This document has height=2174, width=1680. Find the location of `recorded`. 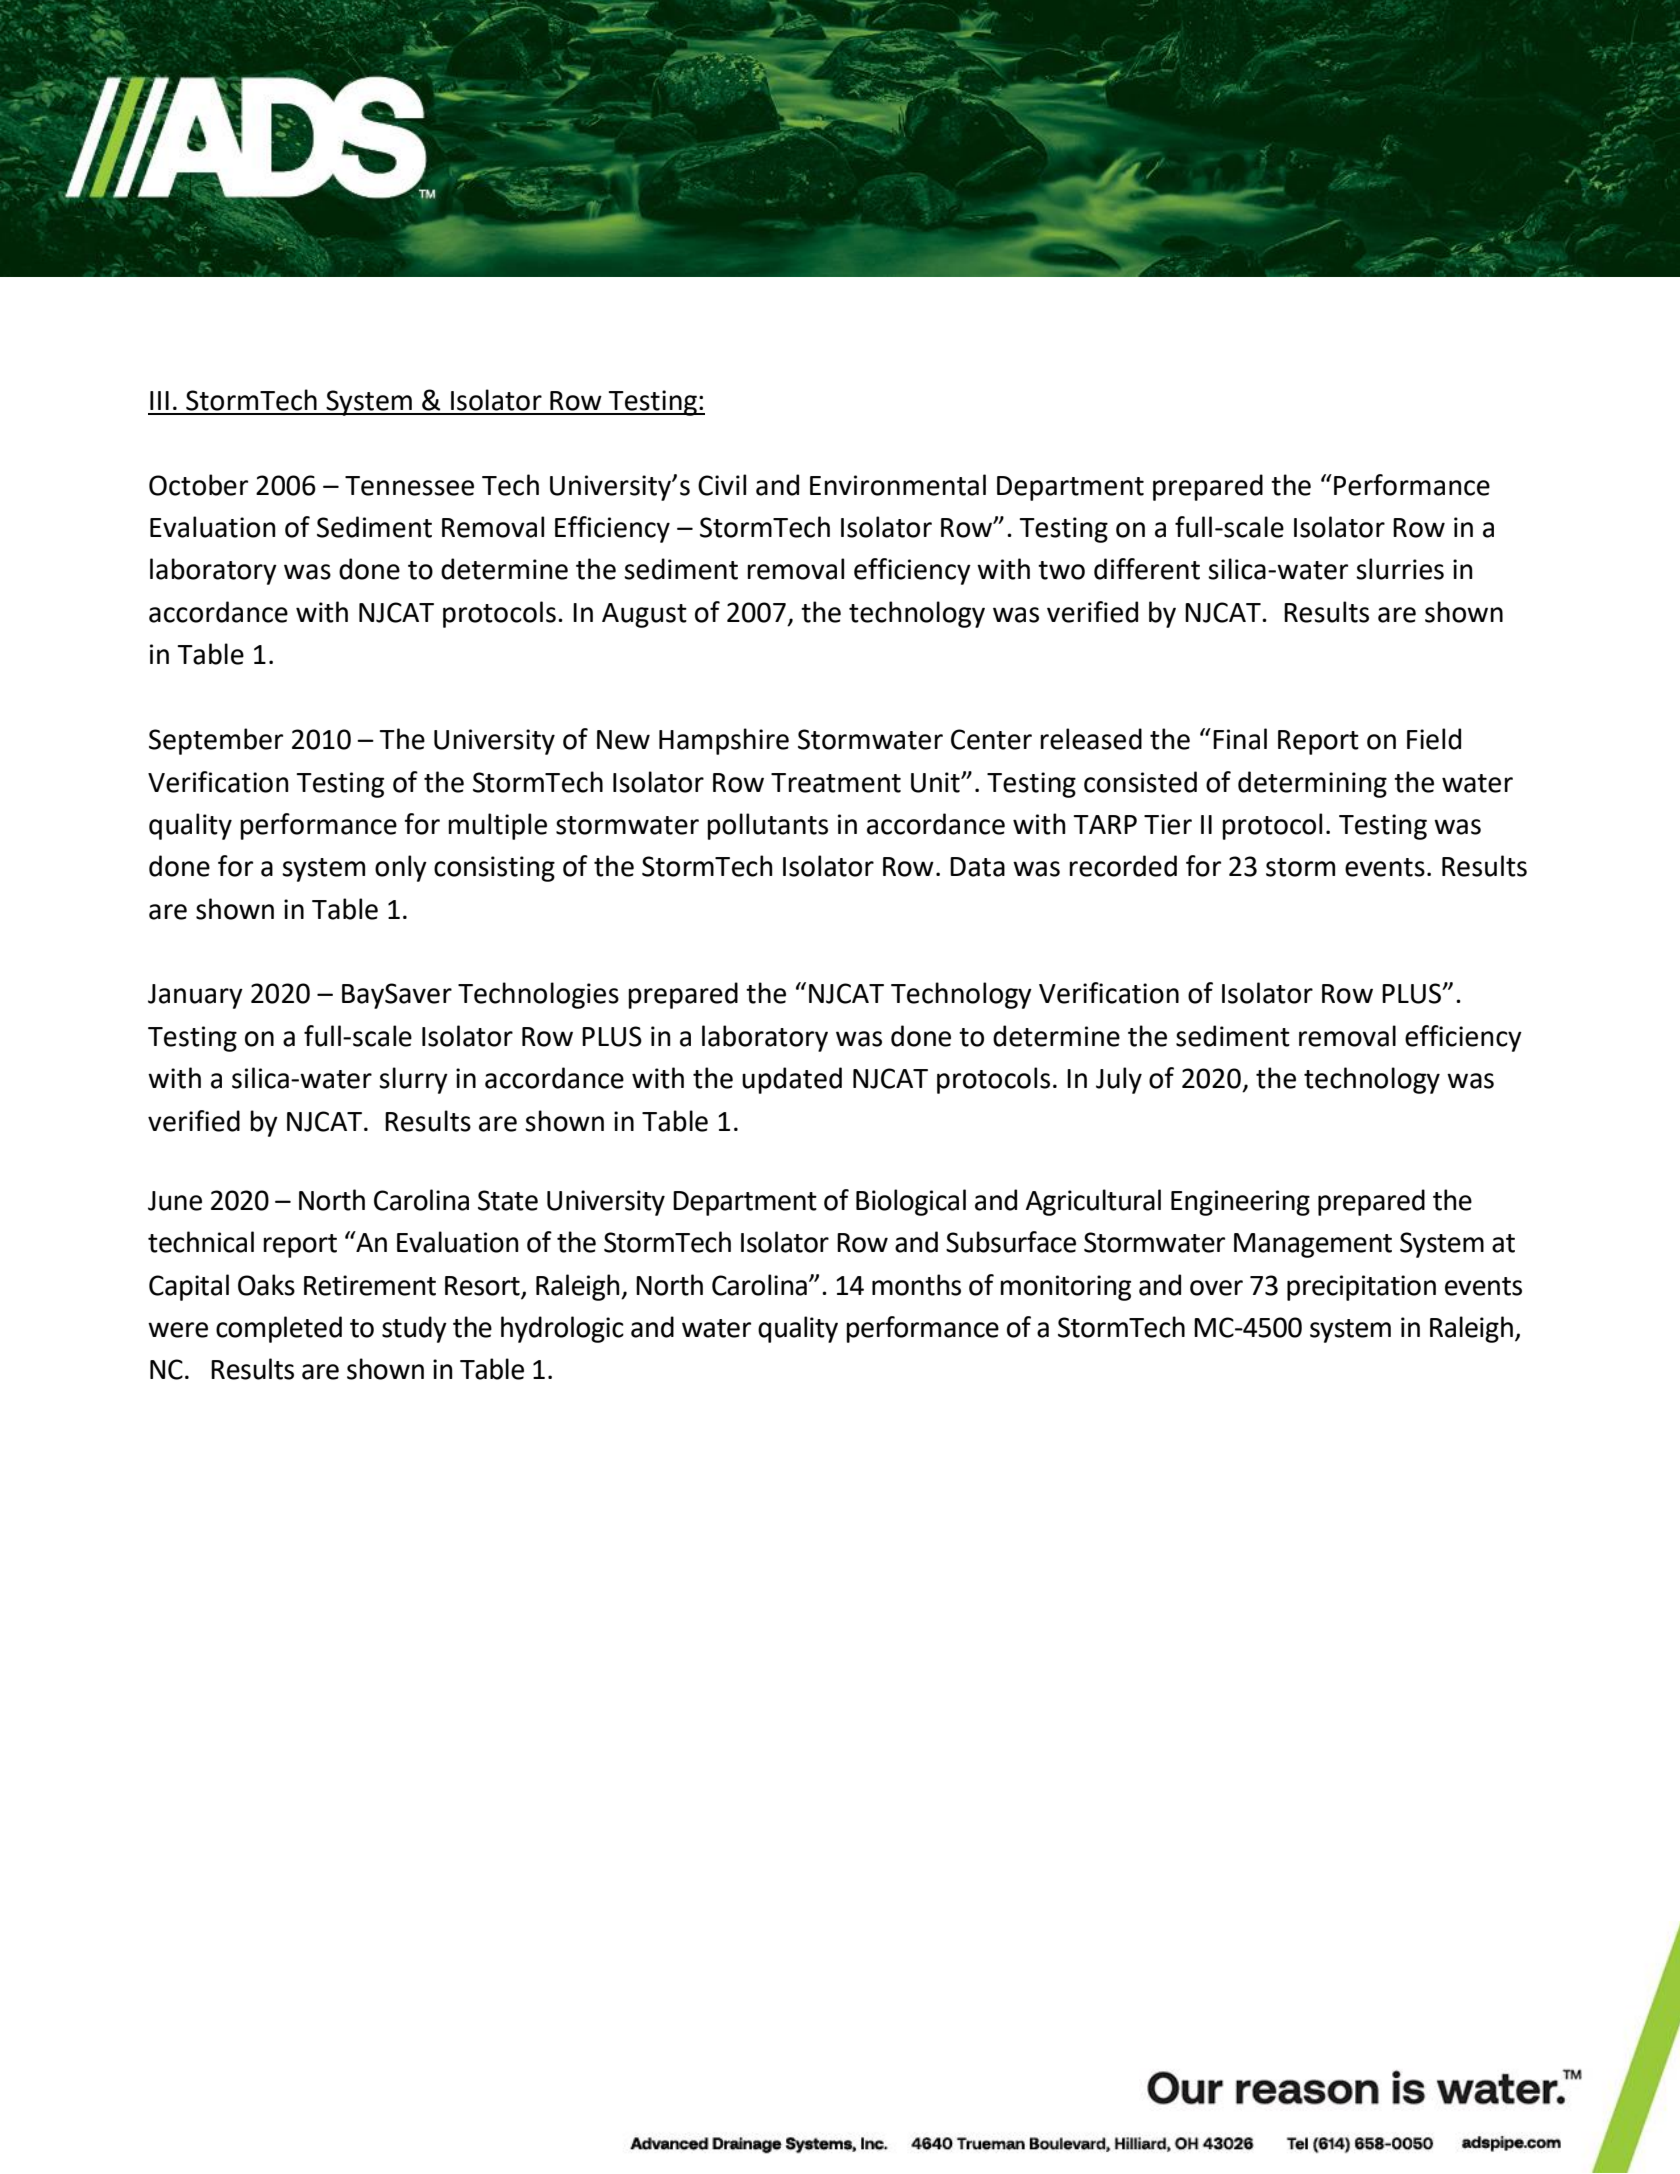

recorded is located at coordinates (1123, 866).
